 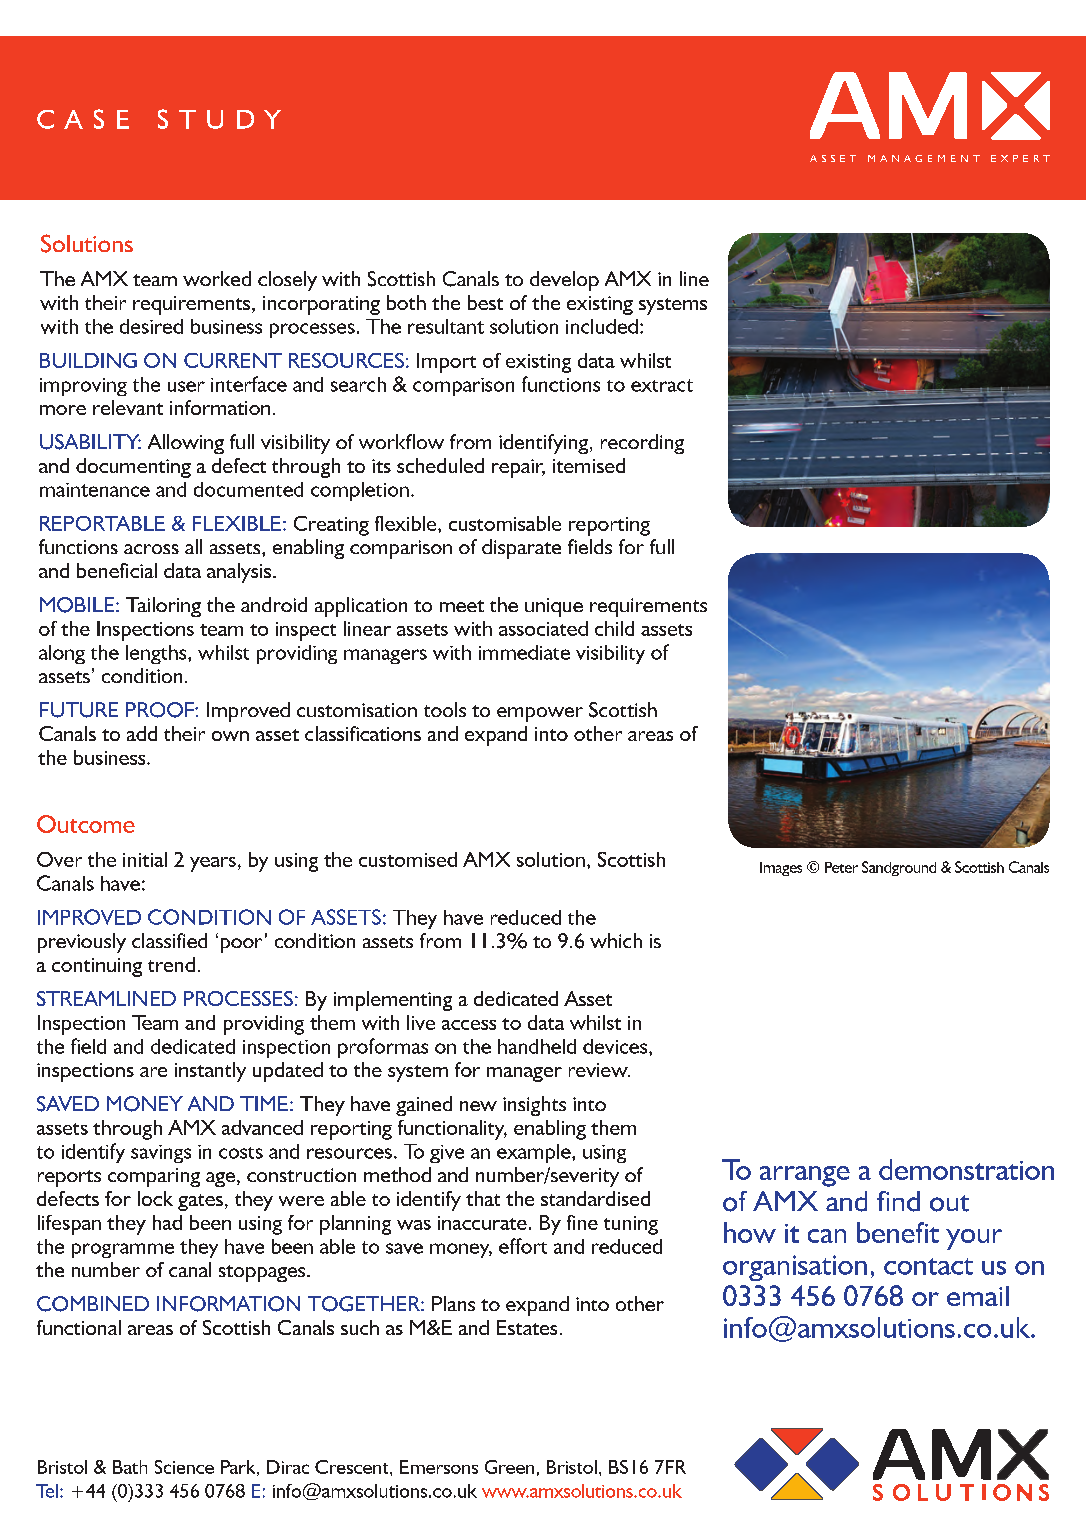 I want to click on develop, so click(x=564, y=281).
